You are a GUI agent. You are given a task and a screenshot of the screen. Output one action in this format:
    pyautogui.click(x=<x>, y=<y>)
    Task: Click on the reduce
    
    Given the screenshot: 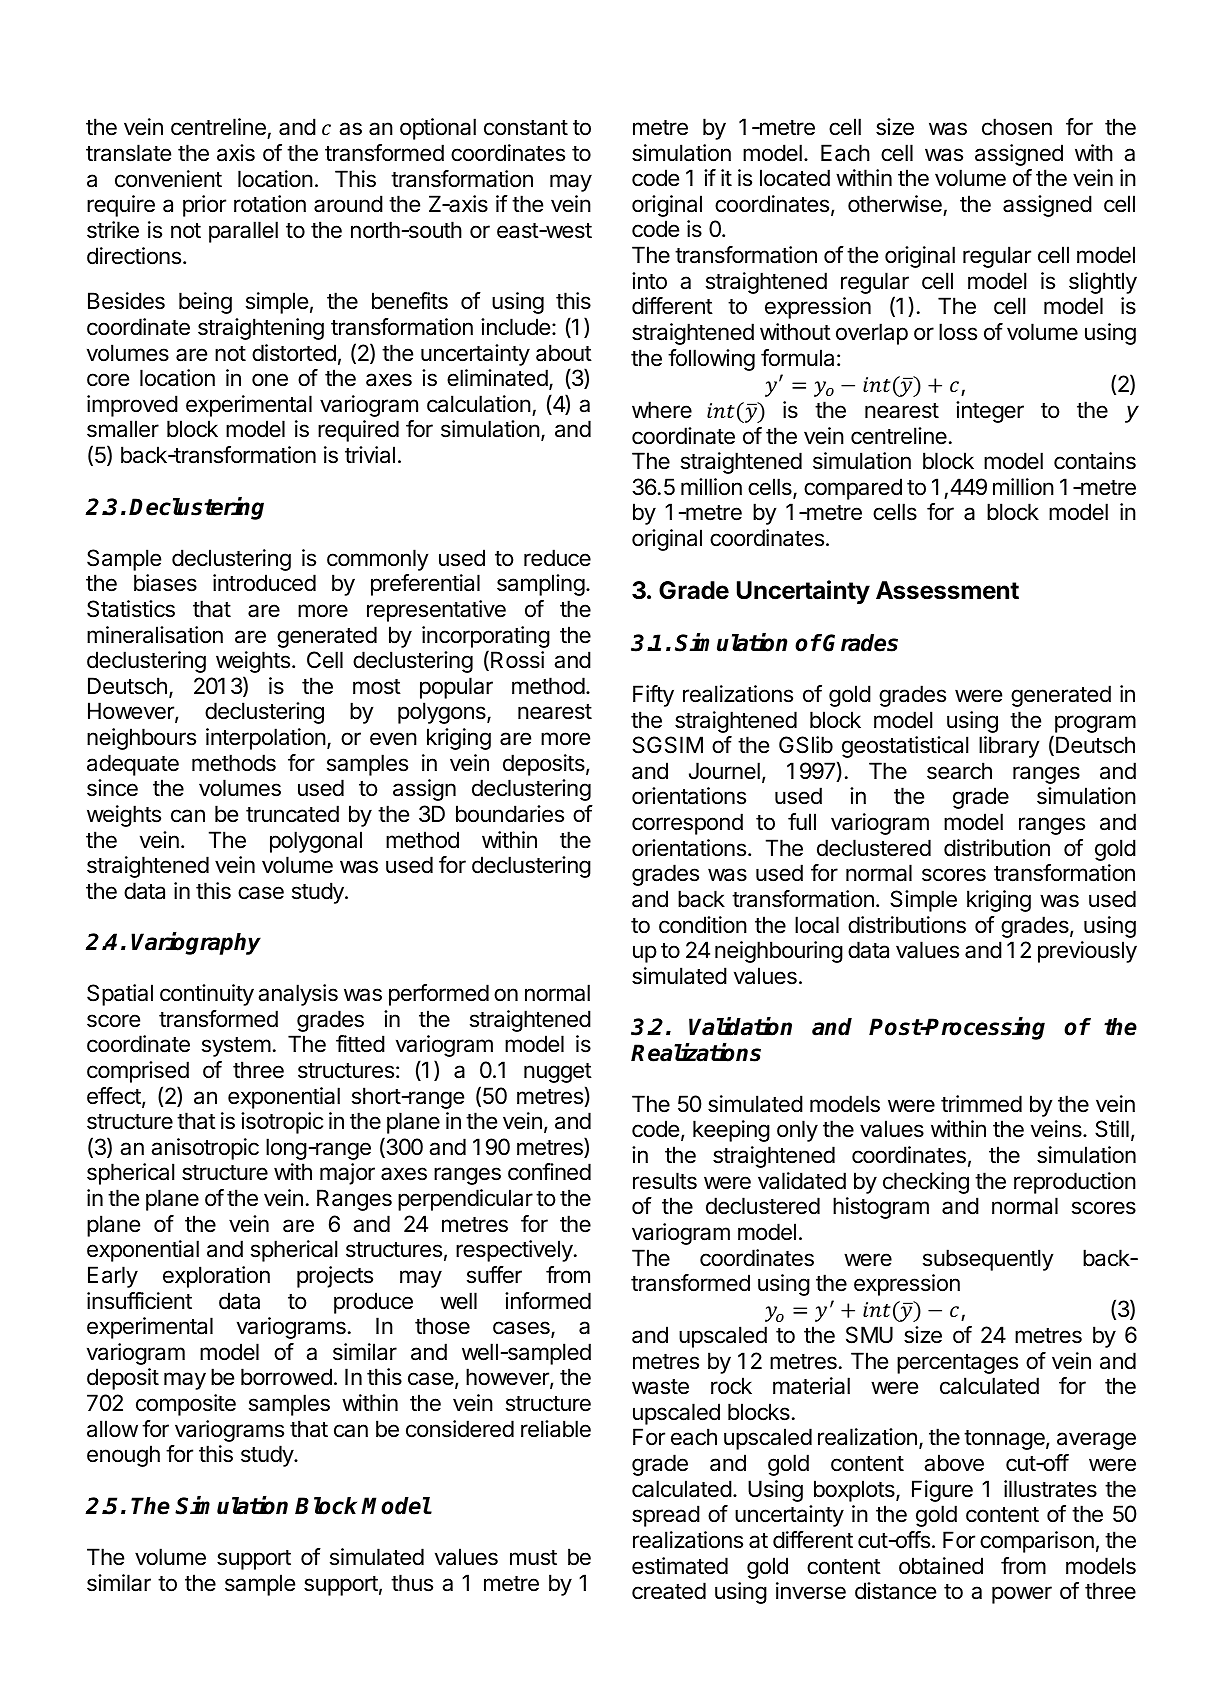 What is the action you would take?
    pyautogui.click(x=557, y=558)
